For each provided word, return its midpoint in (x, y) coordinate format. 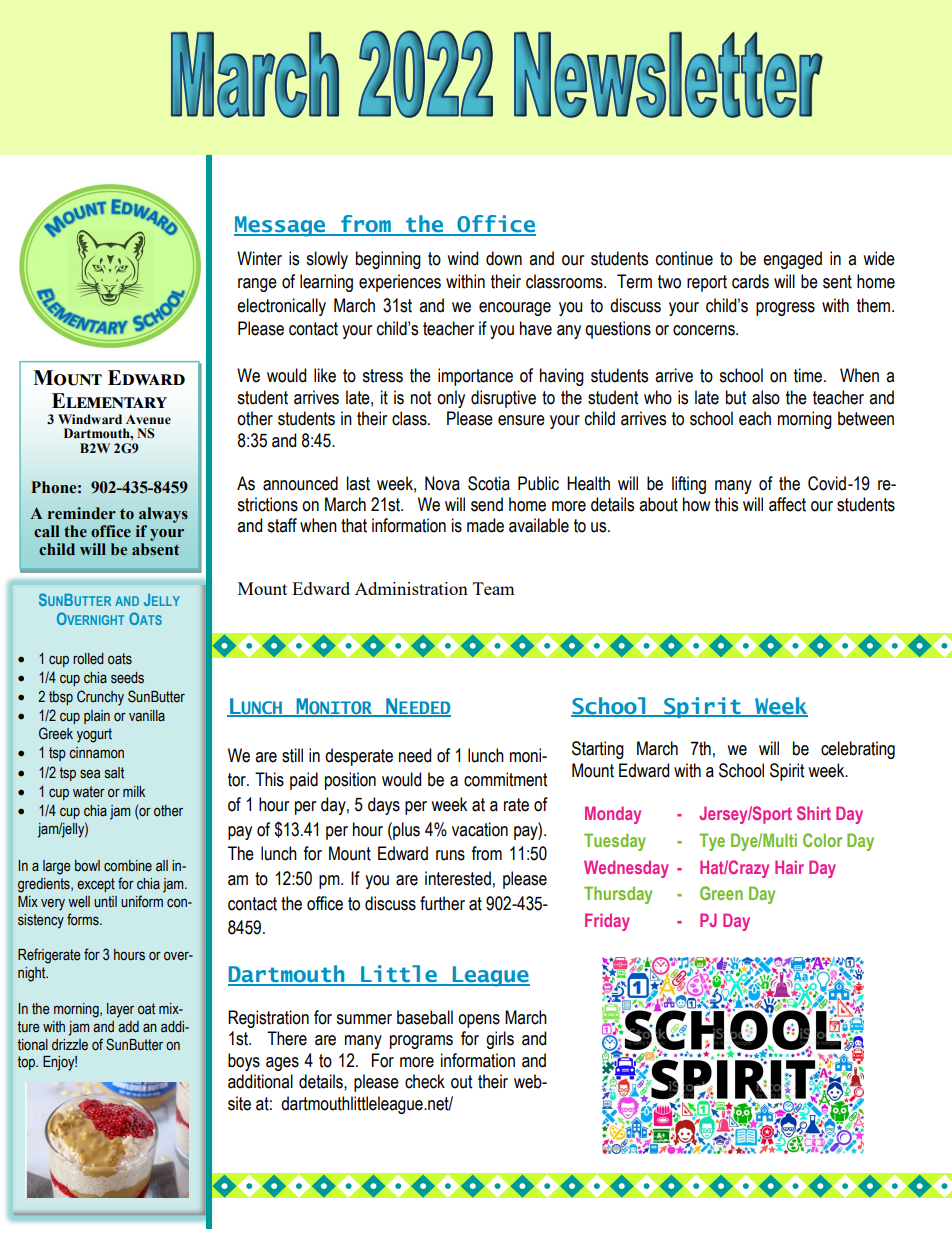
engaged (792, 260)
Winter (259, 258)
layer (120, 1010)
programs (421, 1042)
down (504, 258)
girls (500, 1040)
